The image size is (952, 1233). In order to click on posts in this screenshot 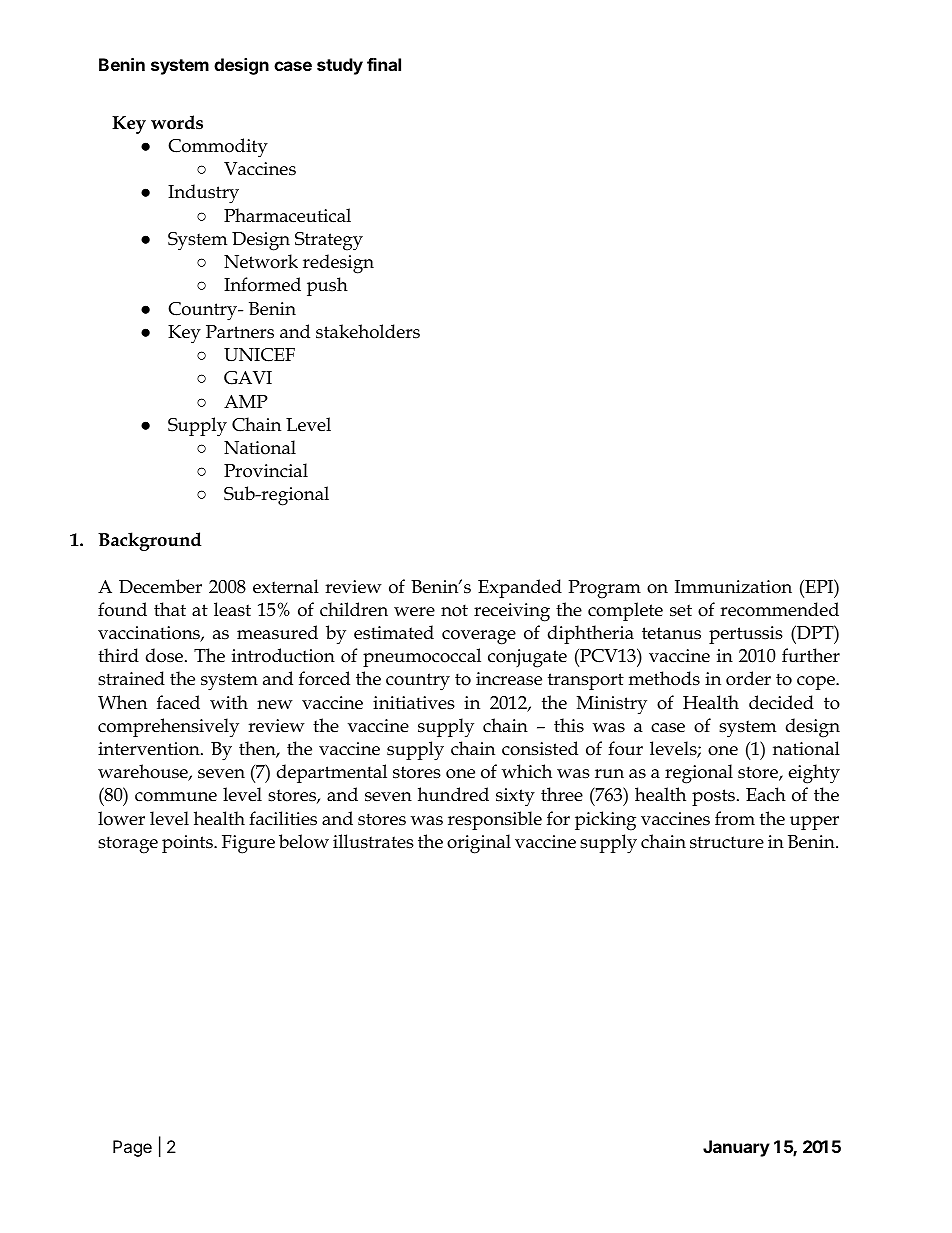, I will do `click(713, 797)`.
